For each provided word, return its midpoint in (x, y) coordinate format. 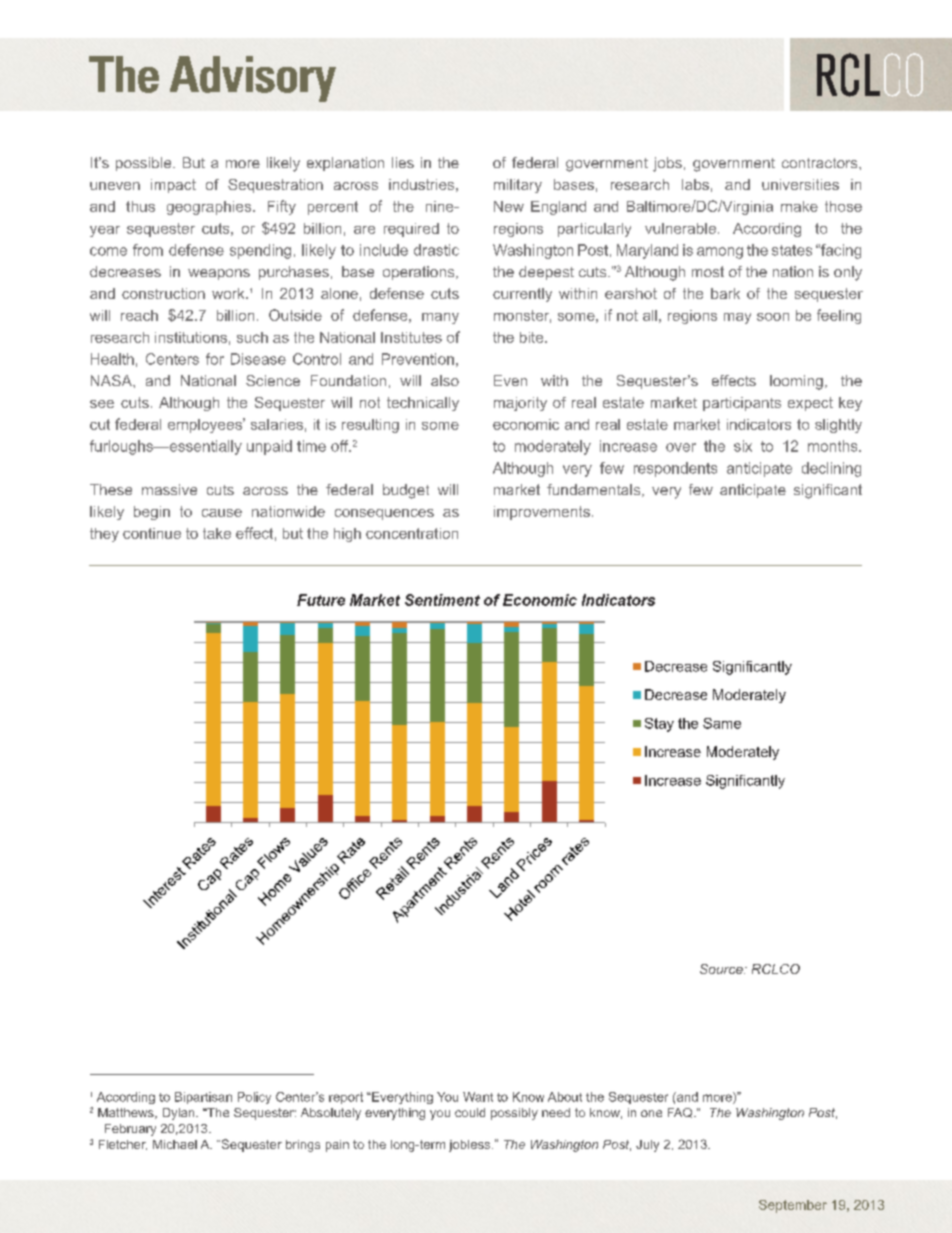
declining (831, 469)
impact (173, 186)
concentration (412, 533)
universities (800, 184)
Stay (659, 725)
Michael (175, 1144)
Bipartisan (203, 1098)
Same (722, 723)
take (217, 533)
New (509, 206)
